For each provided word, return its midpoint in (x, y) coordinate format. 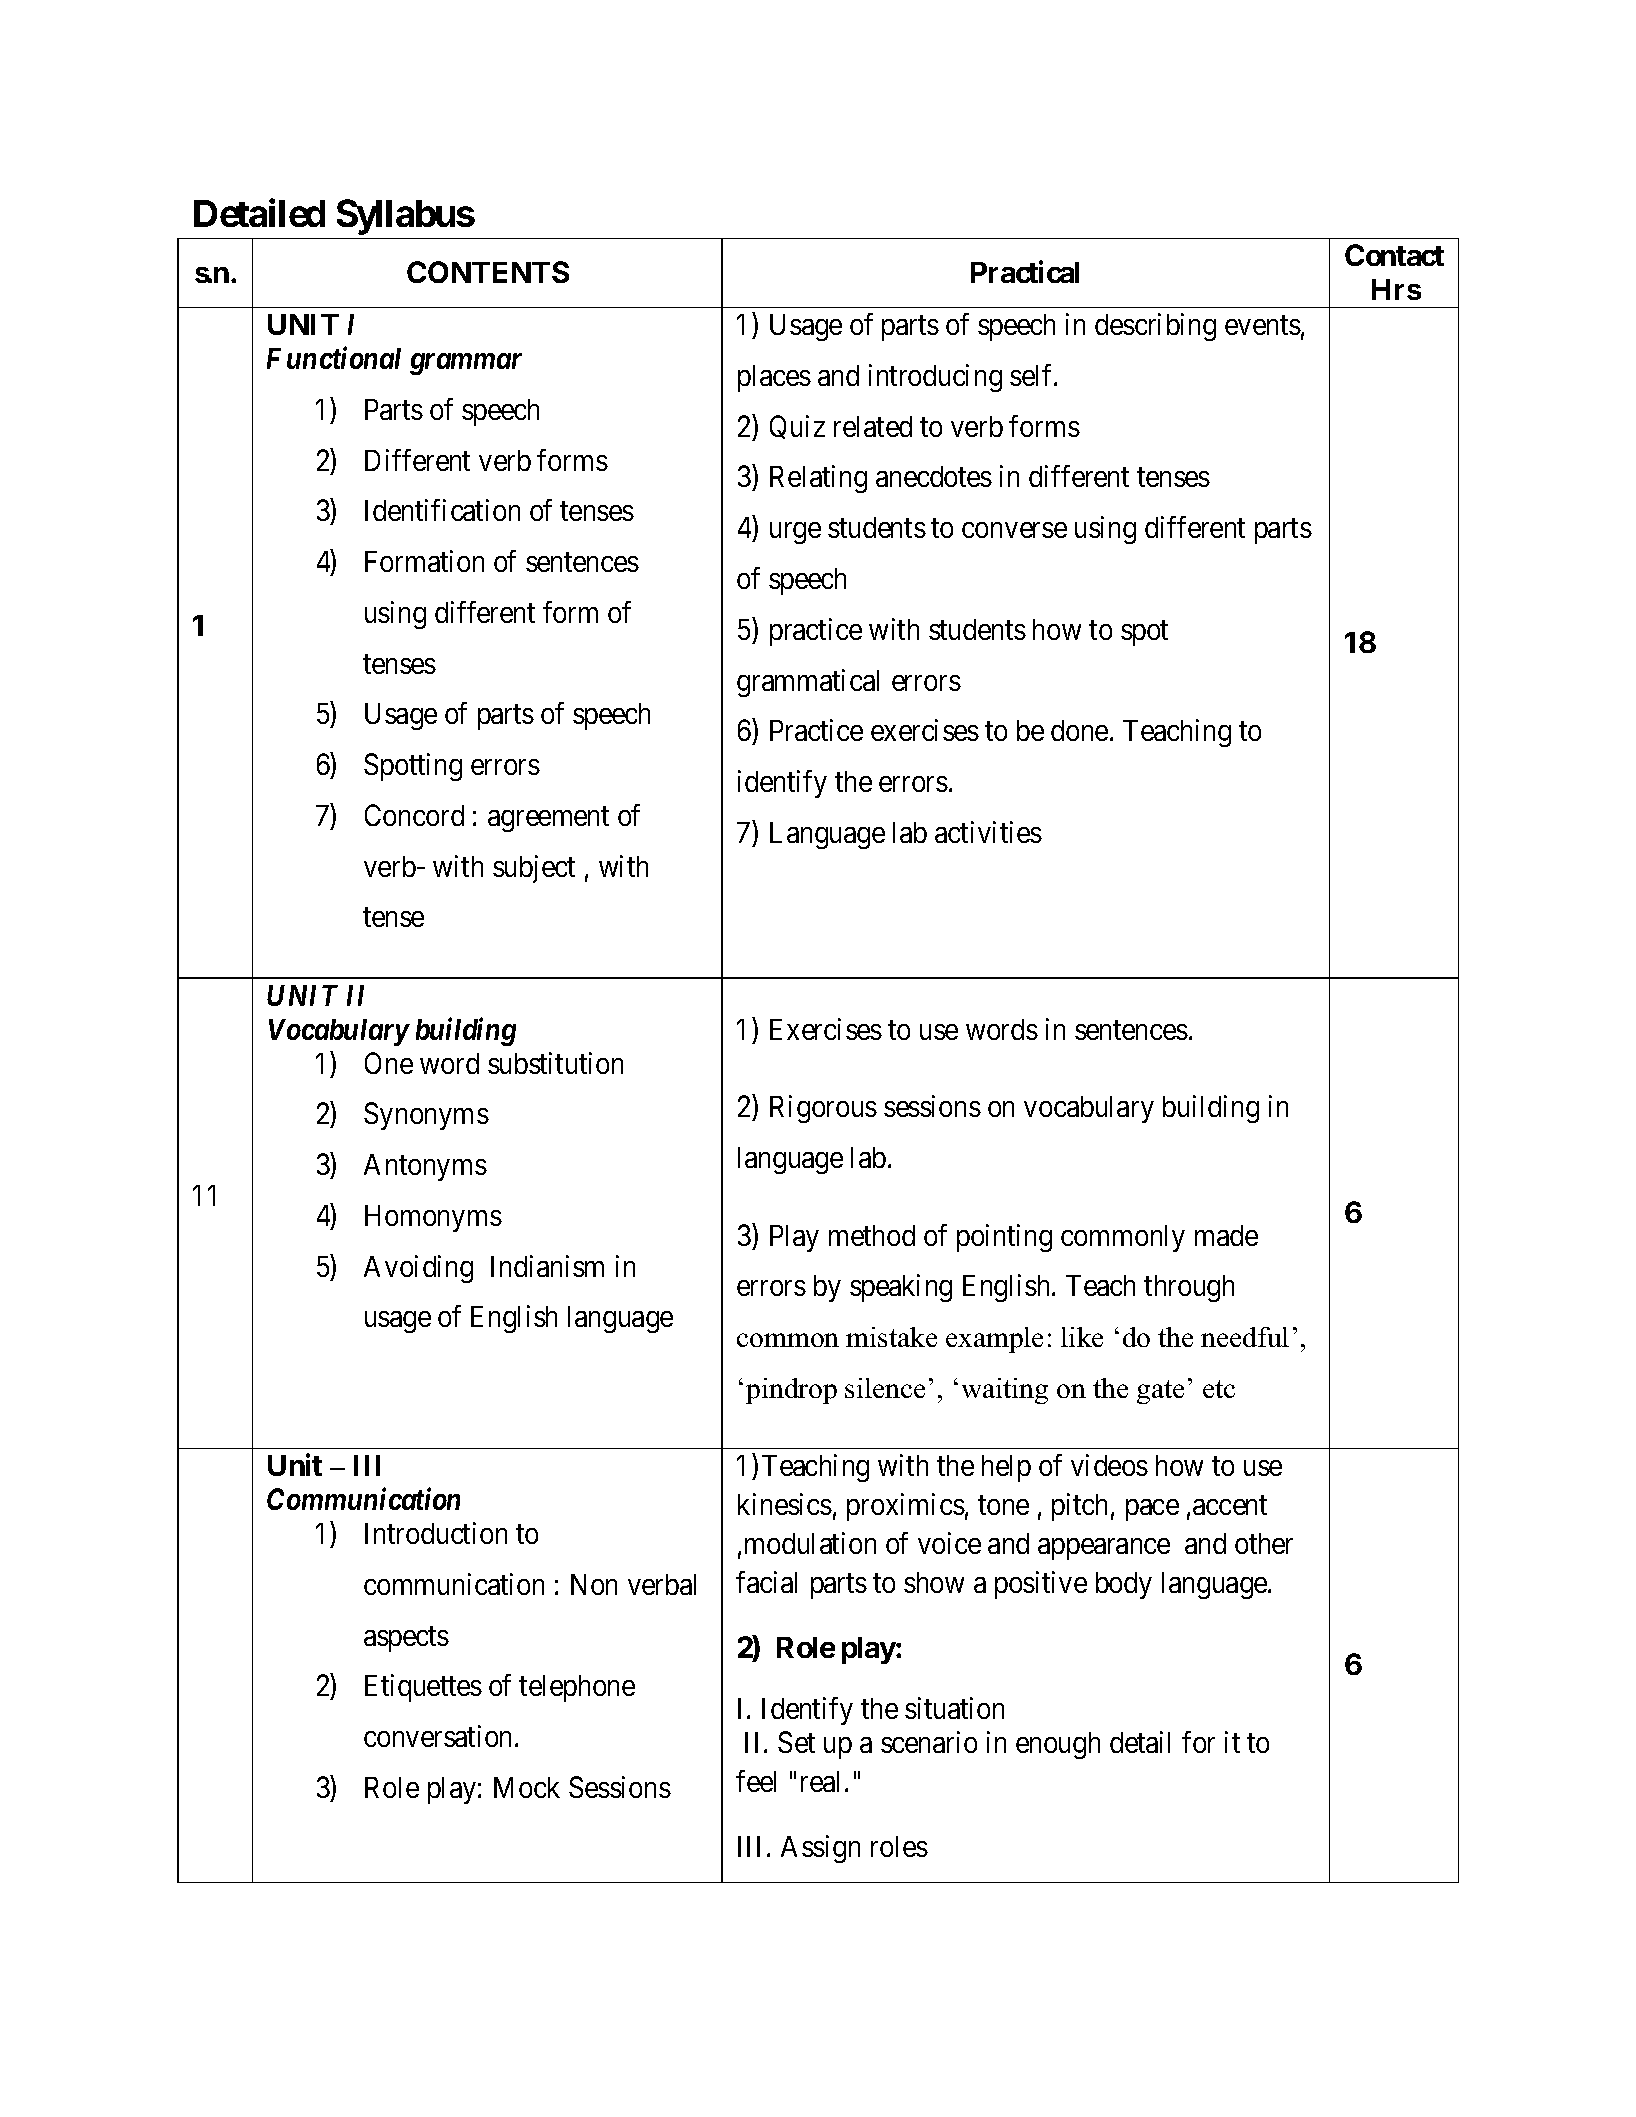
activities (988, 832)
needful (1245, 1337)
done (1079, 730)
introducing (935, 378)
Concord (414, 815)
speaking (901, 1288)
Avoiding (418, 1269)
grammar (466, 364)
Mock (527, 1787)
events (1263, 325)
